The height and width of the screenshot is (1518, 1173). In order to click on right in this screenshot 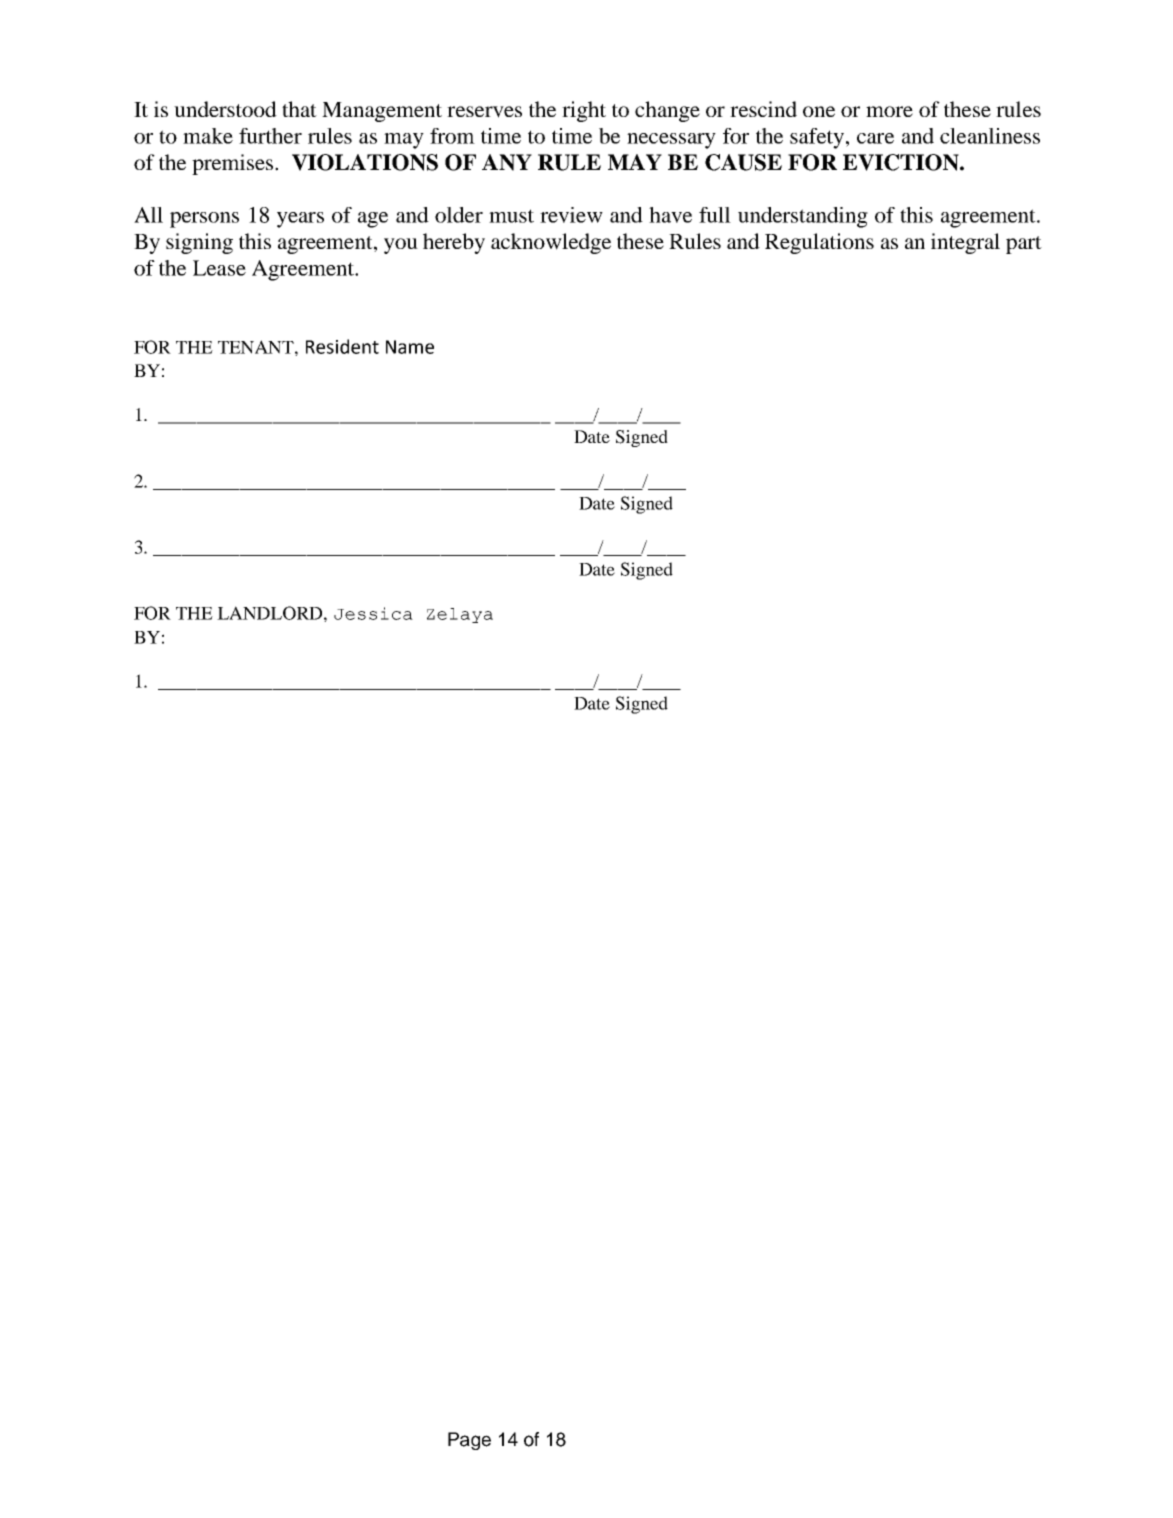, I will do `click(584, 111)`.
